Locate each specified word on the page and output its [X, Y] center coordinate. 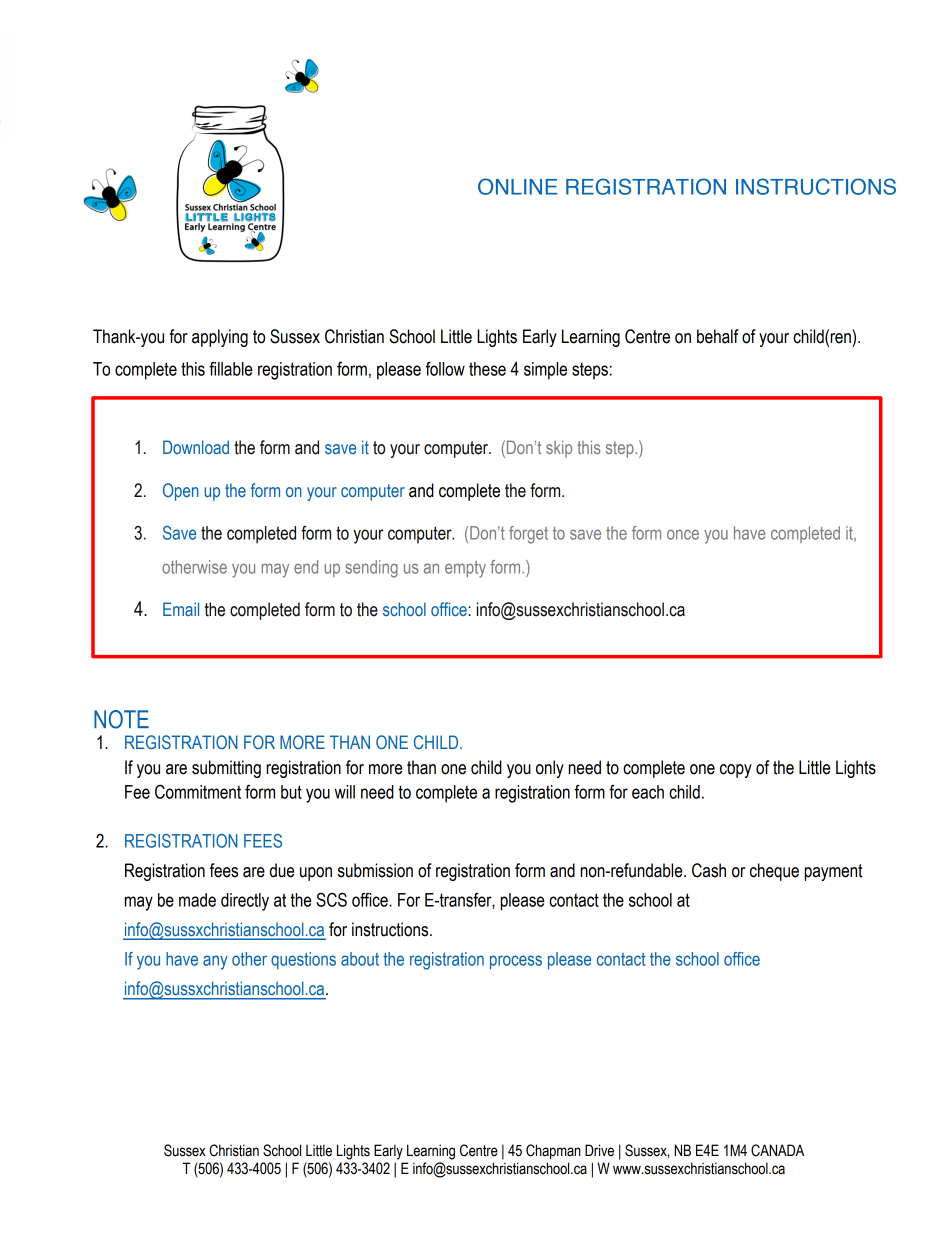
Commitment [198, 791]
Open [181, 492]
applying [220, 338]
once [683, 534]
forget [528, 535]
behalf [718, 336]
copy [736, 771]
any [215, 962]
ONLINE [517, 186]
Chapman [553, 1152]
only [550, 769]
